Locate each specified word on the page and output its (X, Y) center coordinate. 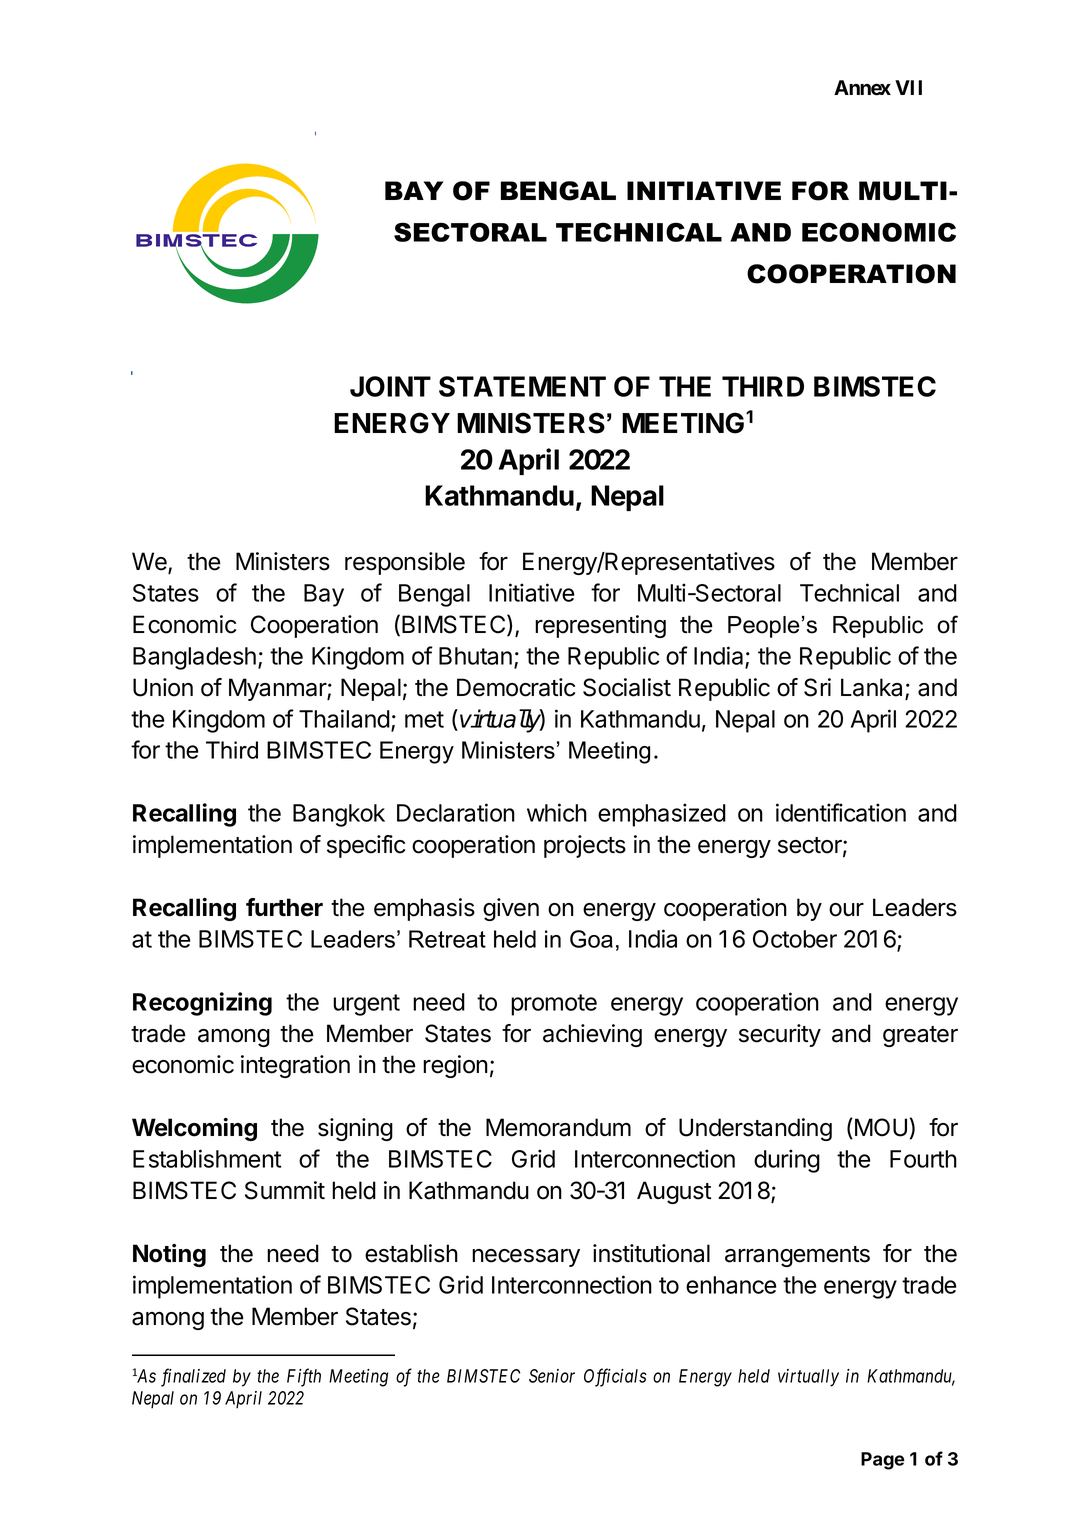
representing (600, 626)
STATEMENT (522, 386)
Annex (862, 88)
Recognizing (202, 1004)
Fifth (304, 1377)
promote (554, 1005)
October (795, 939)
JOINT (390, 386)
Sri (817, 687)
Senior (552, 1376)
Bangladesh (194, 658)
